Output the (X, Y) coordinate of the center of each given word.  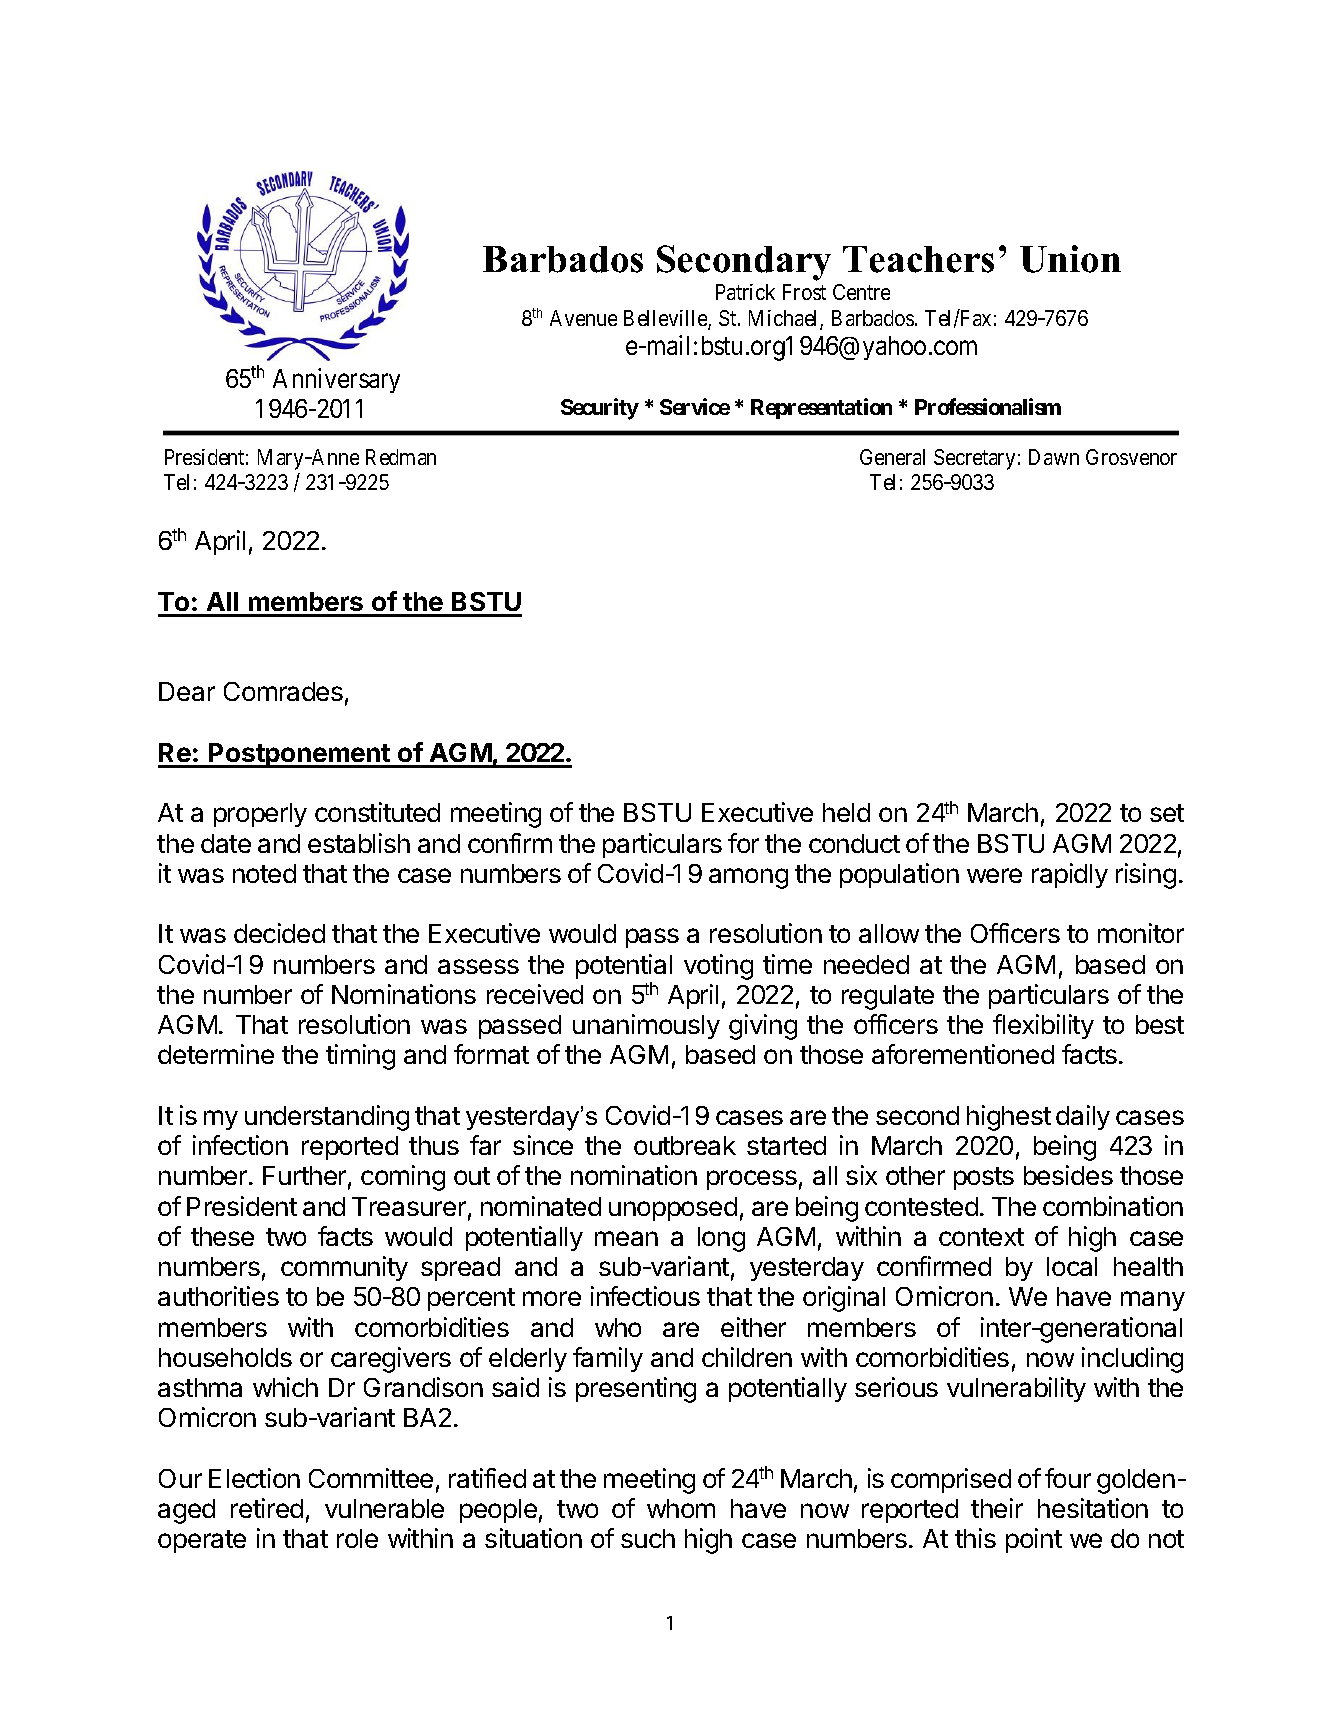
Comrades (283, 691)
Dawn (1054, 457)
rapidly (1070, 875)
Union (1070, 259)
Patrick (745, 292)
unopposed (673, 1209)
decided (279, 933)
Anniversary (336, 380)
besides (1068, 1175)
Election (254, 1478)
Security (600, 409)
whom (681, 1508)
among (748, 878)
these (222, 1236)
